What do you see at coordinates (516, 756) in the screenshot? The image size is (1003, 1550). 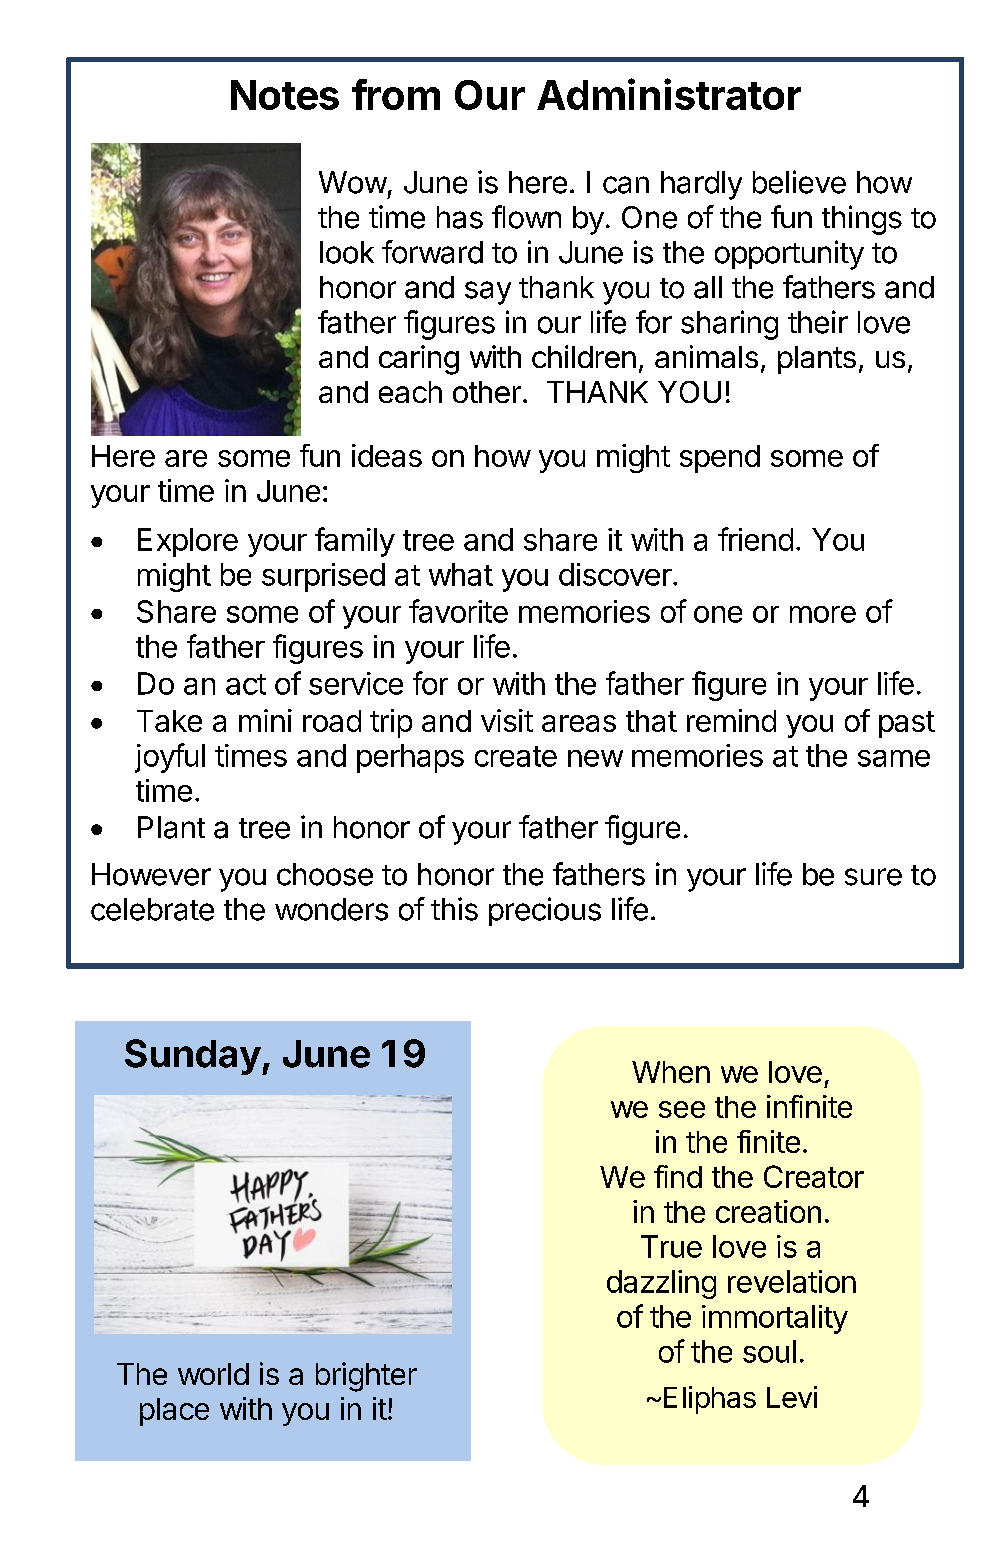 I see `create` at bounding box center [516, 756].
